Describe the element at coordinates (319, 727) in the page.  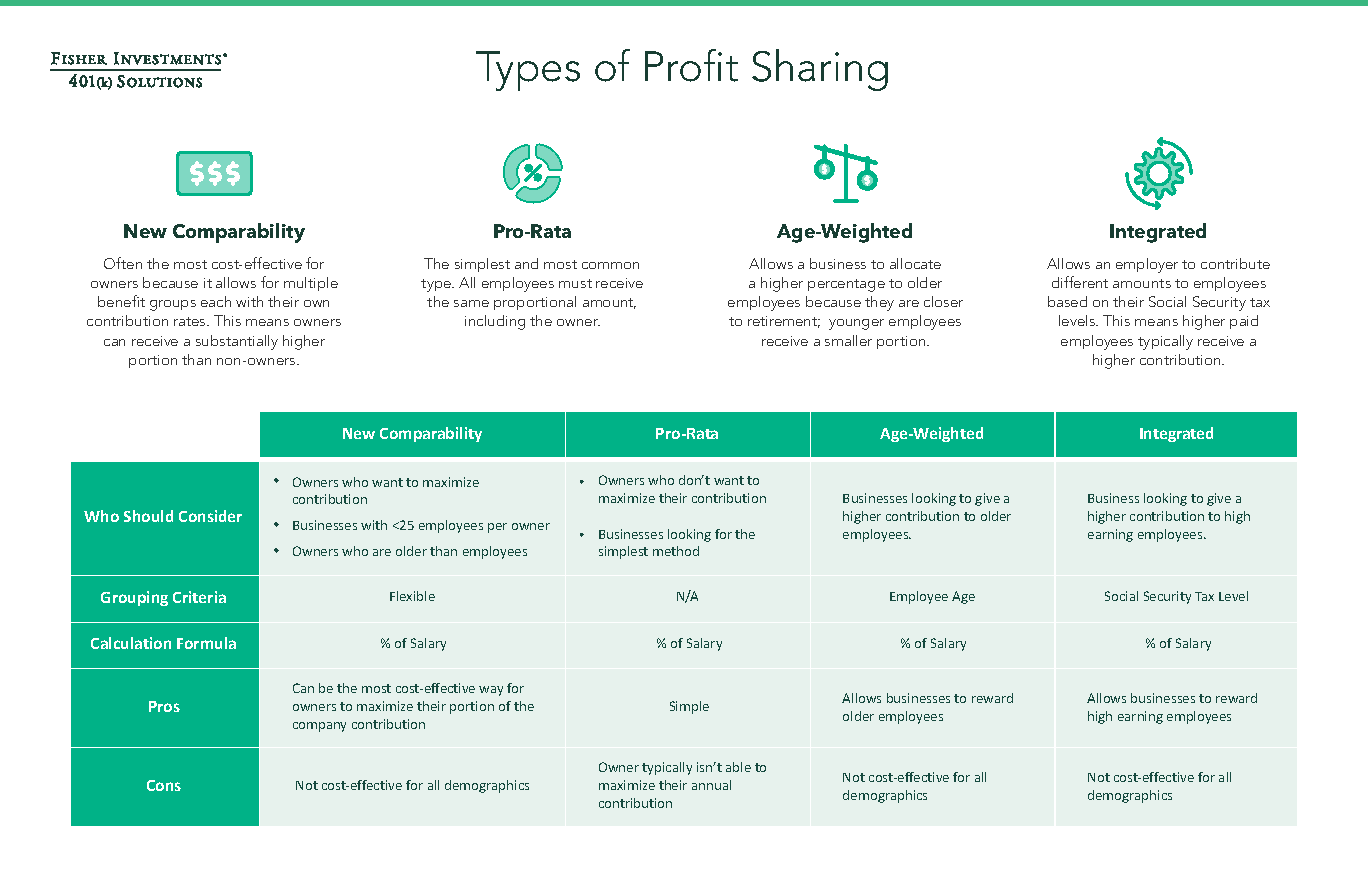
I see `company` at that location.
